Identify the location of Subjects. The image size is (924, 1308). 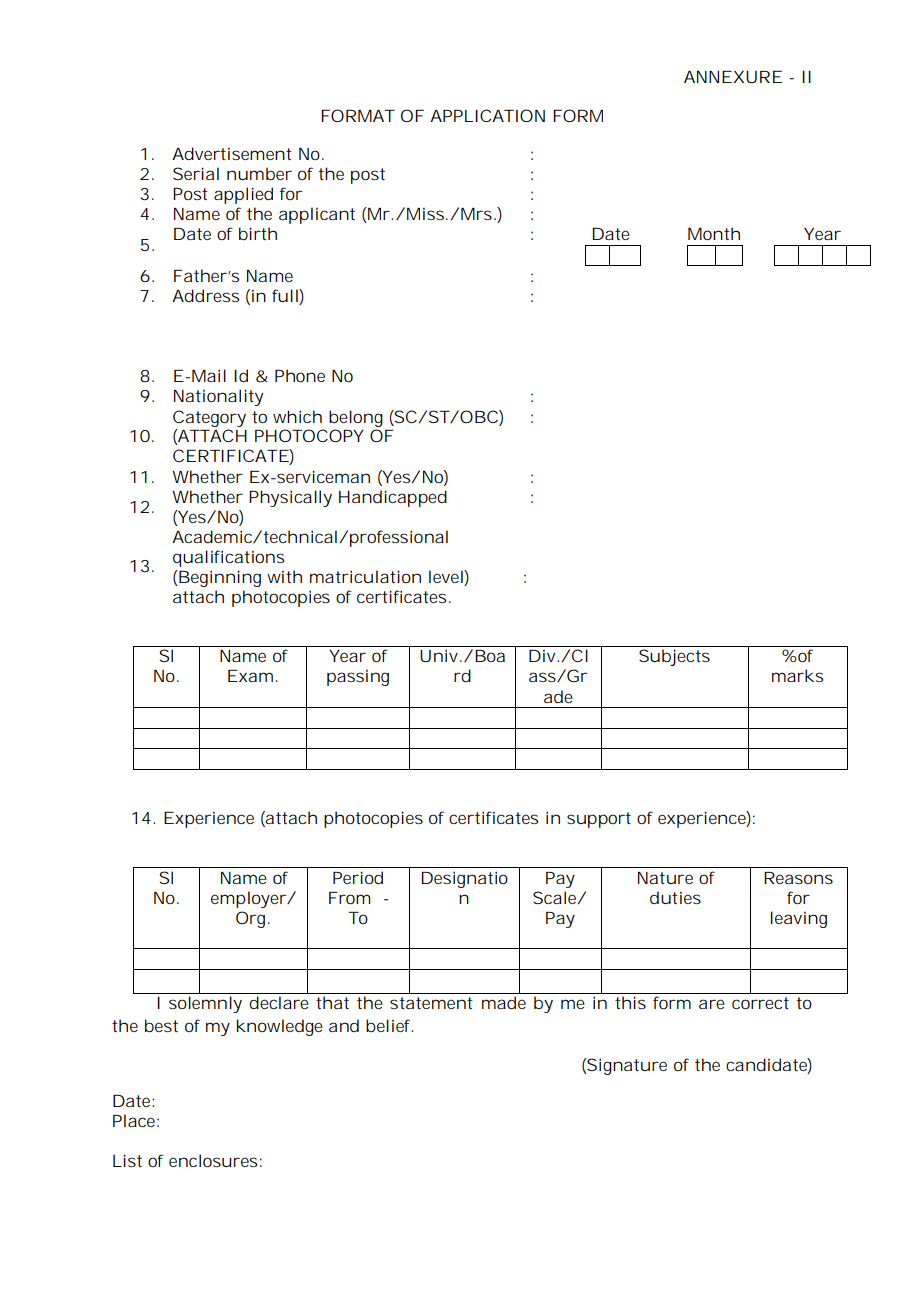
(674, 657).
